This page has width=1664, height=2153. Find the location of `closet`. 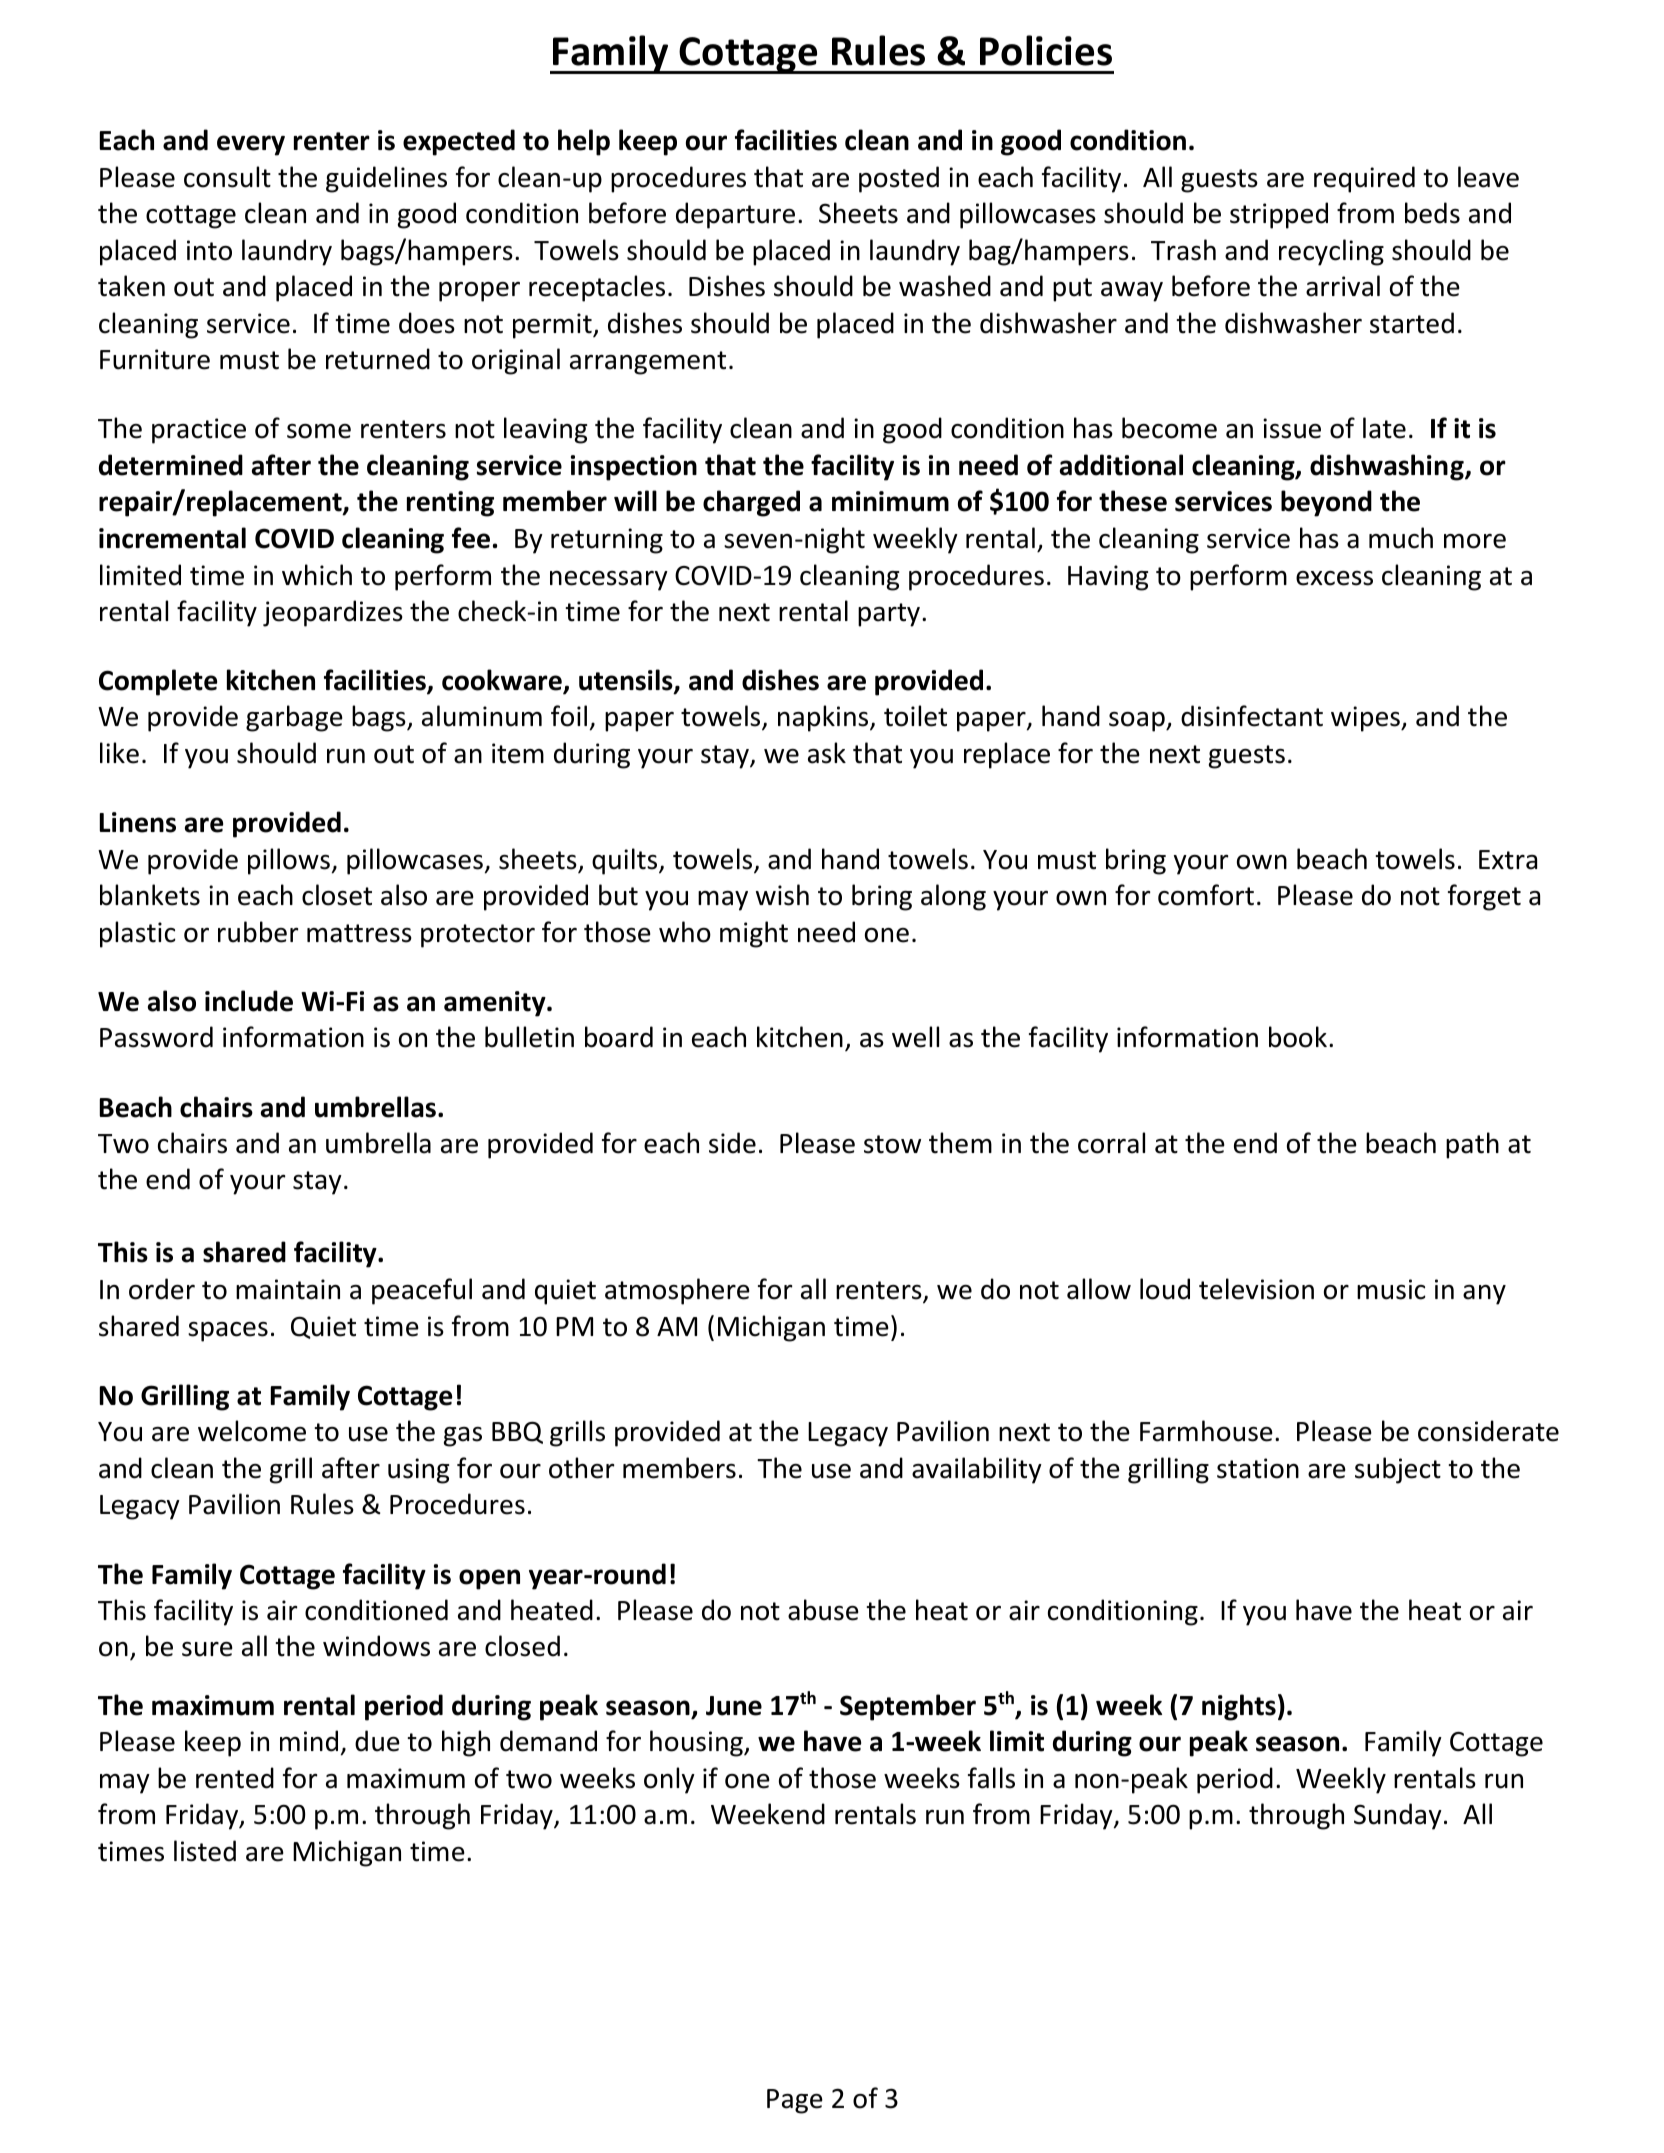

closet is located at coordinates (337, 895).
